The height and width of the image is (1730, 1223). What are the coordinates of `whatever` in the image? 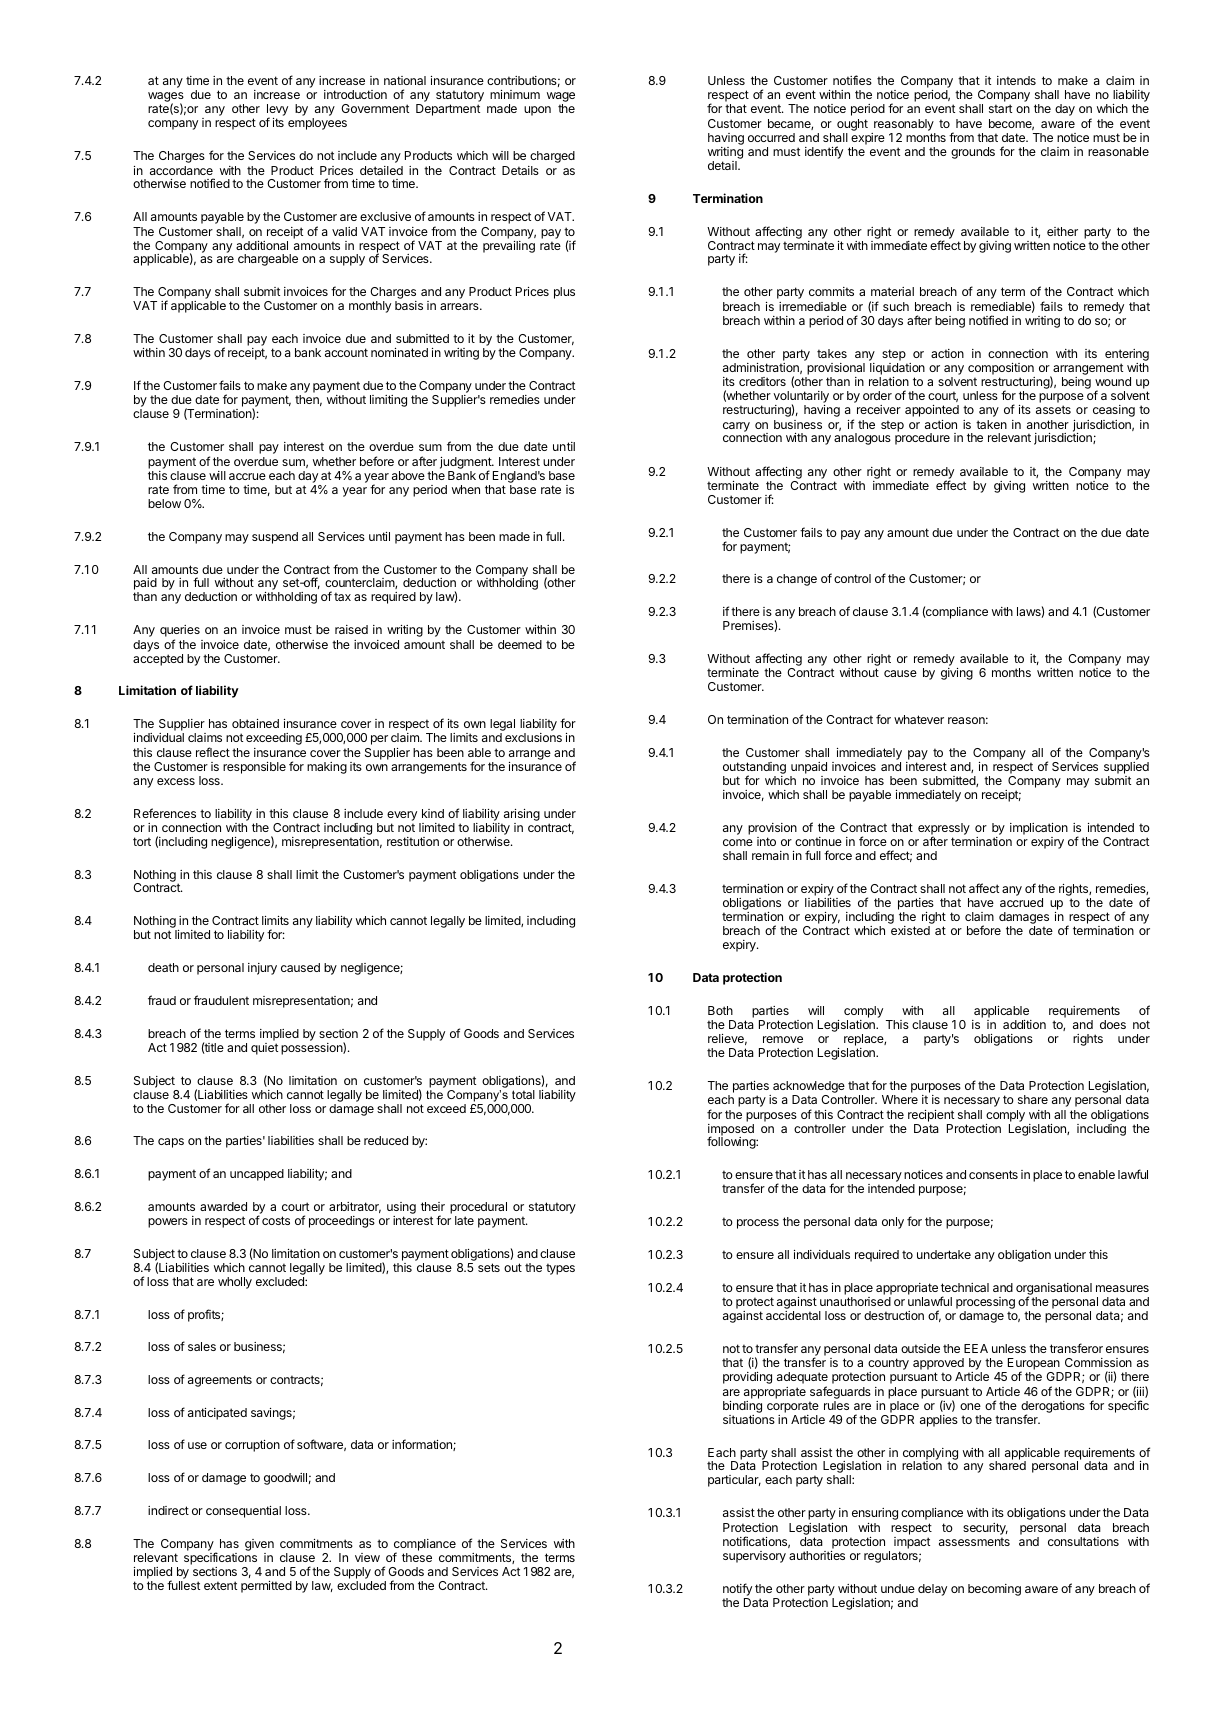 It's located at (919, 719).
